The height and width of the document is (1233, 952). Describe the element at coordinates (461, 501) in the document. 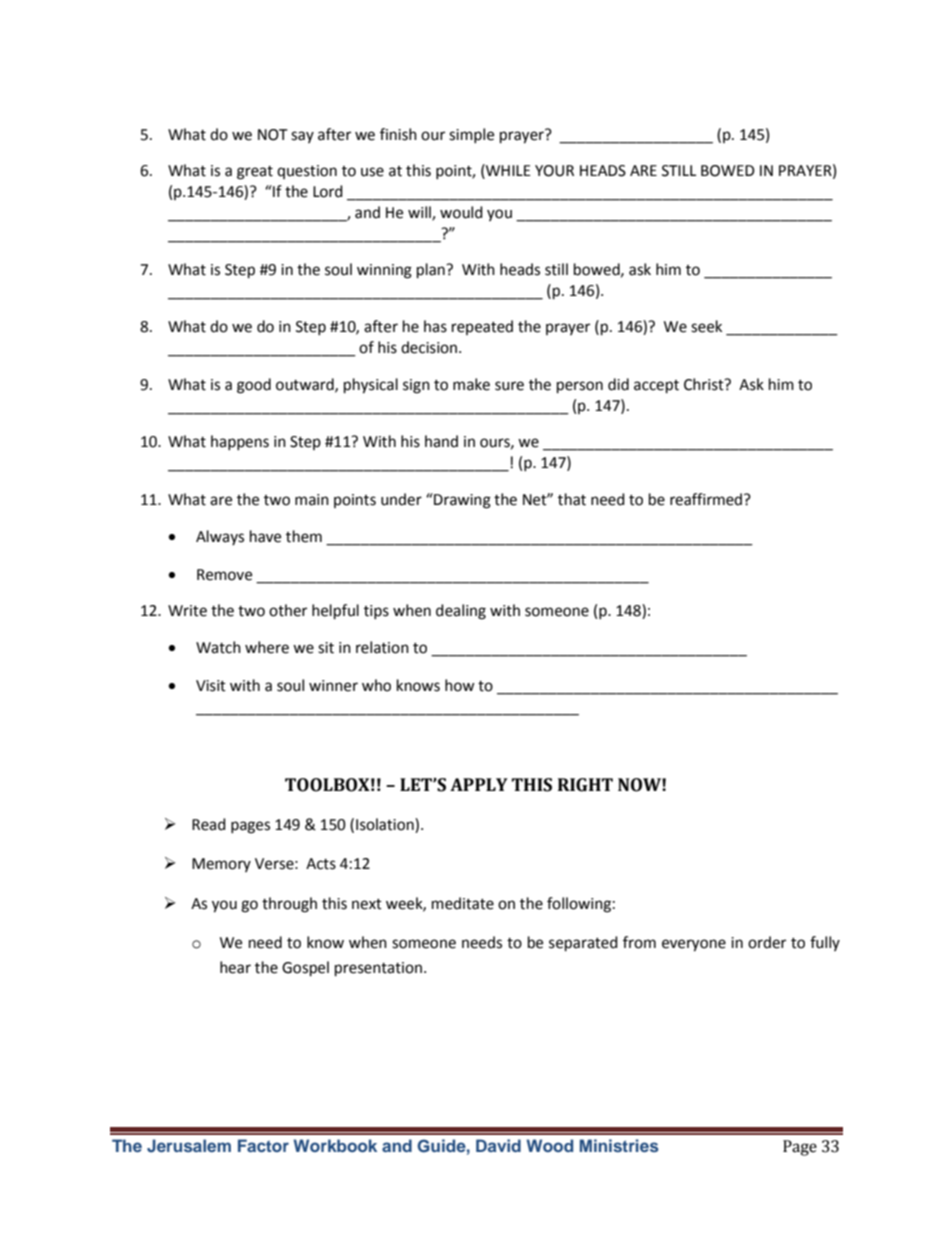

I see `Drawing` at that location.
